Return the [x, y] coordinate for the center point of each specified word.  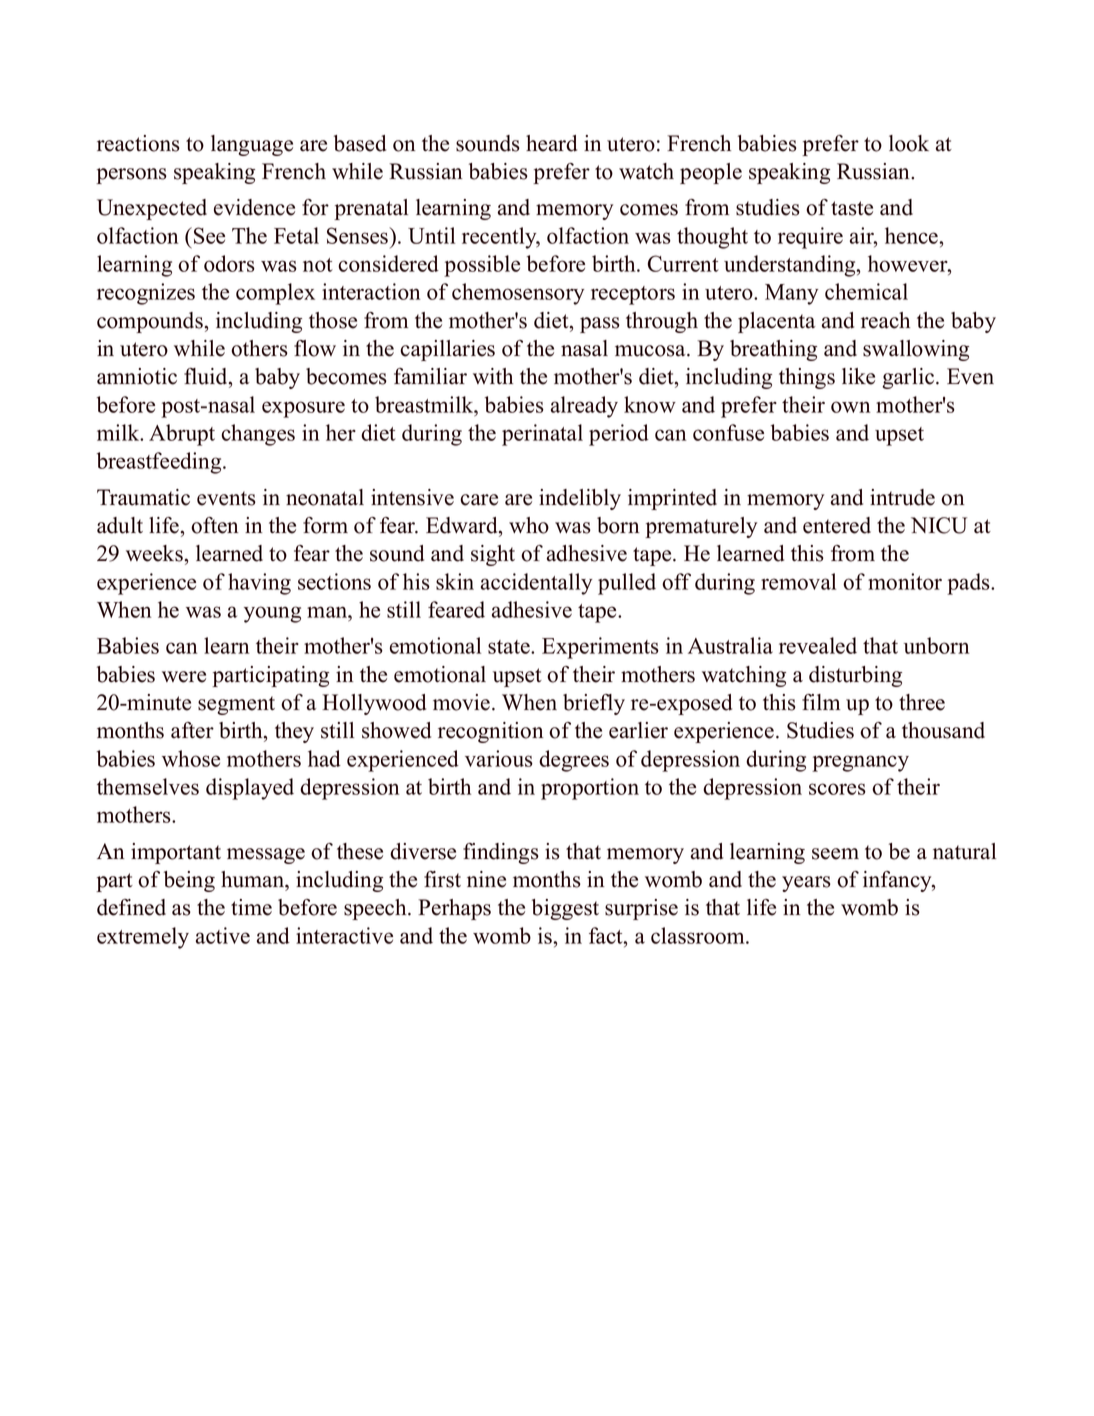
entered [837, 525]
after [192, 730]
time [251, 907]
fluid [207, 376]
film [821, 702]
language [252, 145]
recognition [490, 732]
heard [551, 143]
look [909, 143]
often [214, 525]
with [493, 376]
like [858, 376]
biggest [565, 909]
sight [493, 555]
